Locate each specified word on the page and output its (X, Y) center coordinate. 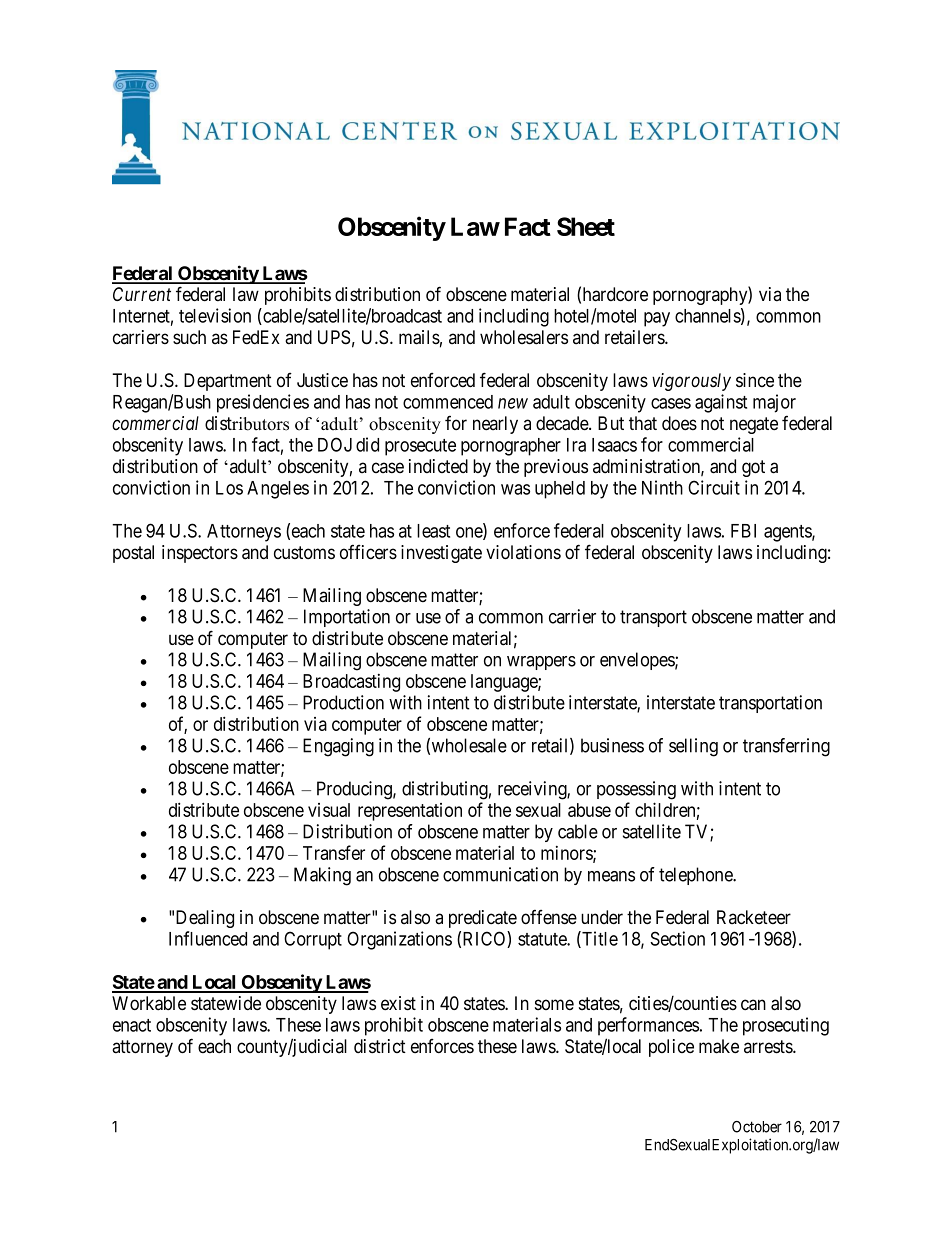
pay (657, 319)
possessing (636, 790)
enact (132, 1025)
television (215, 315)
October (757, 1127)
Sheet (586, 226)
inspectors (200, 554)
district (380, 1046)
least (433, 531)
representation (410, 812)
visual (329, 810)
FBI (743, 531)
